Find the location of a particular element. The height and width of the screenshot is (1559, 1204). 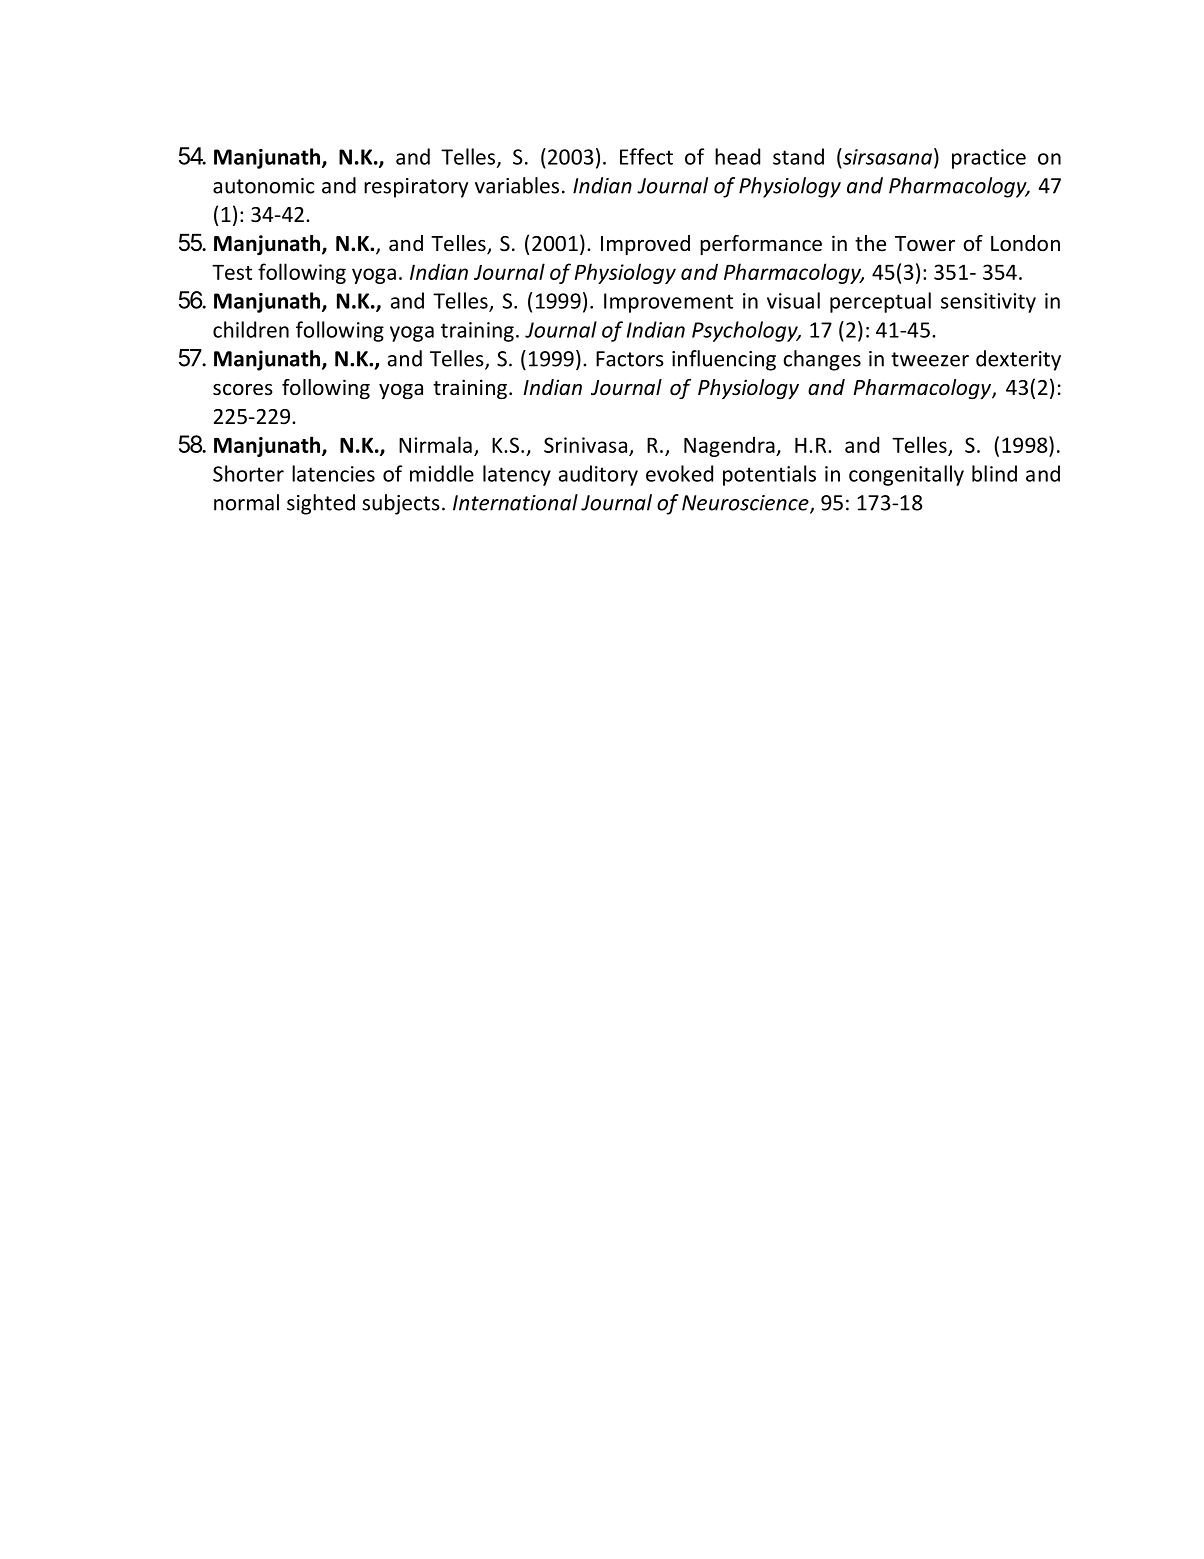

autonomic is located at coordinates (264, 186).
